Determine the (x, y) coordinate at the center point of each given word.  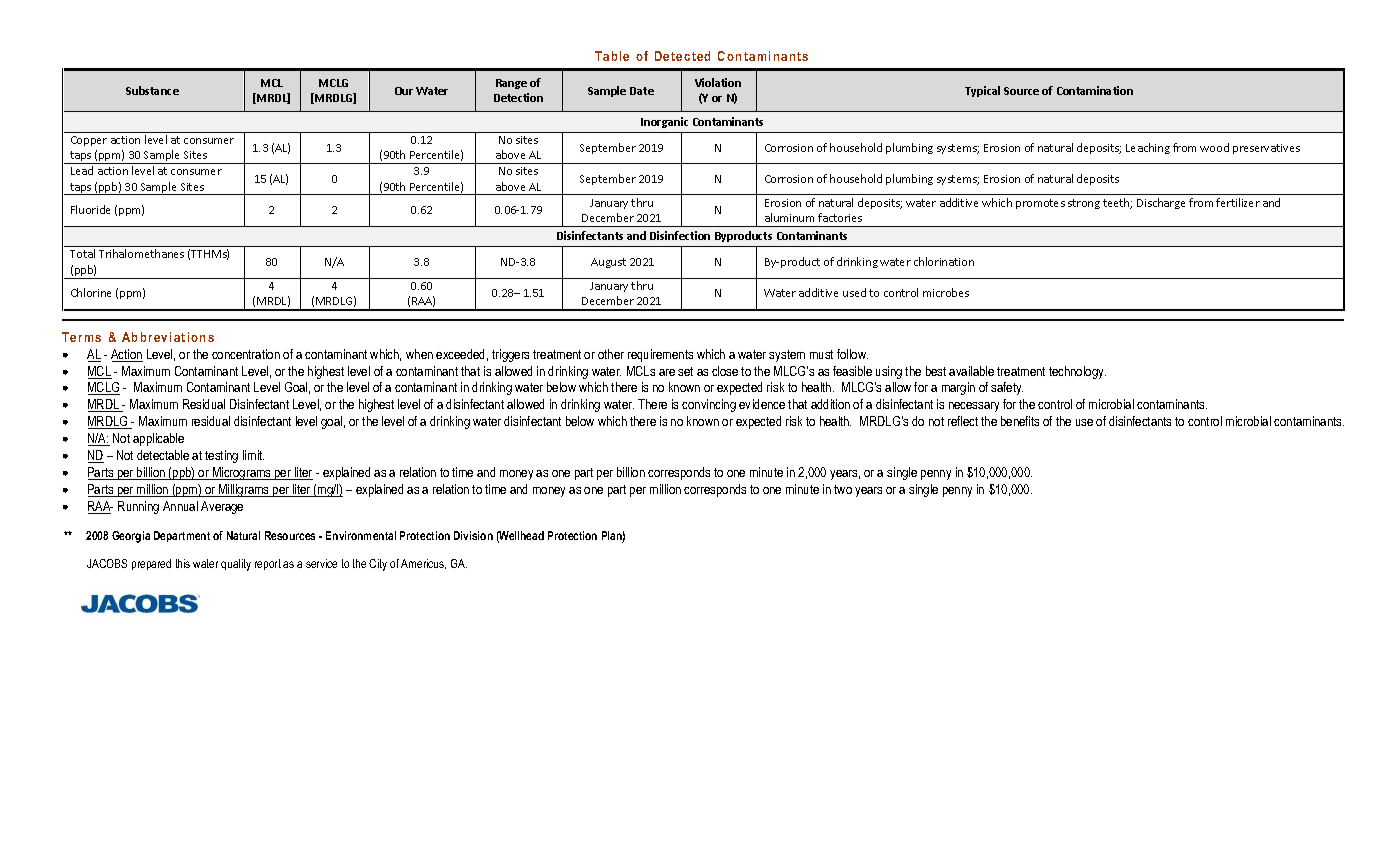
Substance (152, 90)
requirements (660, 355)
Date (642, 91)
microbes (946, 292)
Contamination (1095, 90)
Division (473, 535)
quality (236, 565)
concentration (246, 354)
